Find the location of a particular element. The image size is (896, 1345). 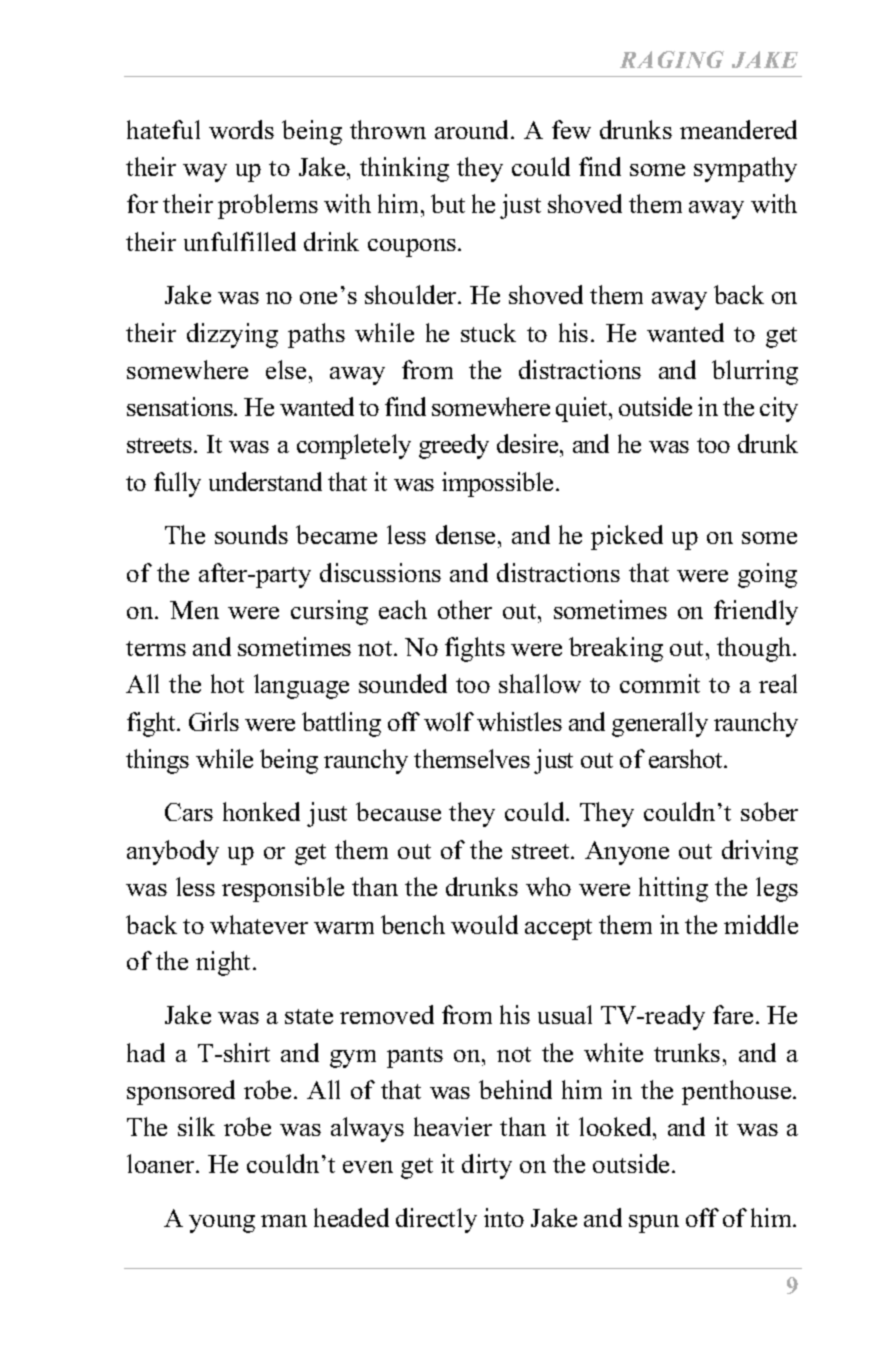

though is located at coordinates (755, 649).
